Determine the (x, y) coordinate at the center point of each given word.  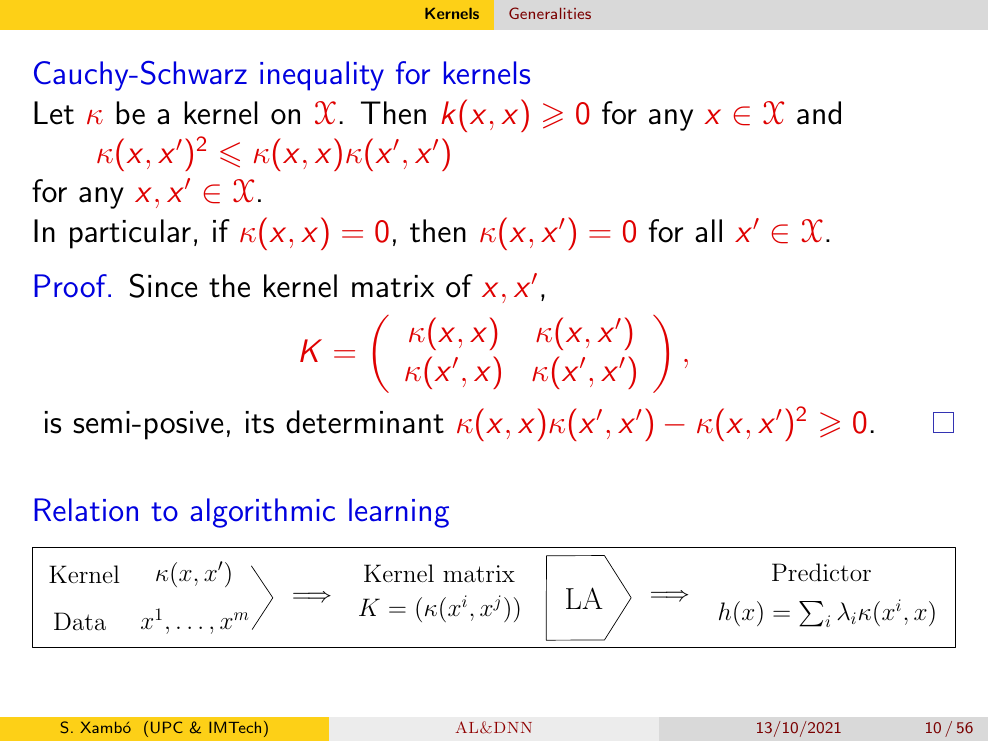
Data (80, 621)
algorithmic (262, 513)
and (819, 113)
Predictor (821, 572)
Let (54, 113)
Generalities (550, 13)
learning (399, 513)
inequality (322, 76)
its (260, 422)
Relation (86, 510)
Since (163, 285)
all (708, 231)
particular (130, 234)
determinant (365, 422)
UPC (167, 727)
